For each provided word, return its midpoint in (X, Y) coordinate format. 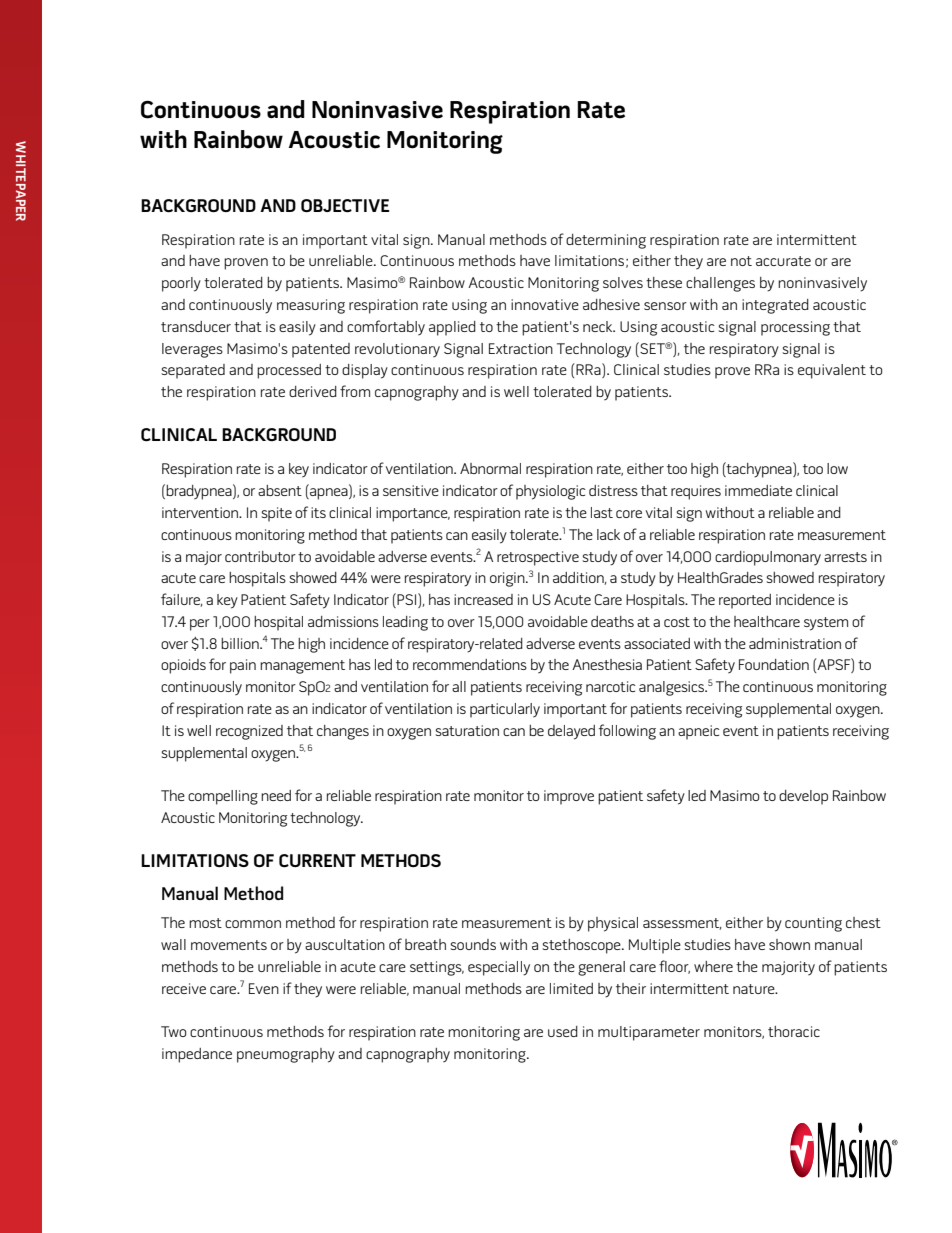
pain (243, 666)
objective (345, 206)
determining (606, 241)
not (741, 261)
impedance (197, 1055)
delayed (571, 732)
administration (795, 643)
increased (483, 599)
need (276, 795)
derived (313, 391)
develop (803, 797)
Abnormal (490, 468)
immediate (758, 490)
